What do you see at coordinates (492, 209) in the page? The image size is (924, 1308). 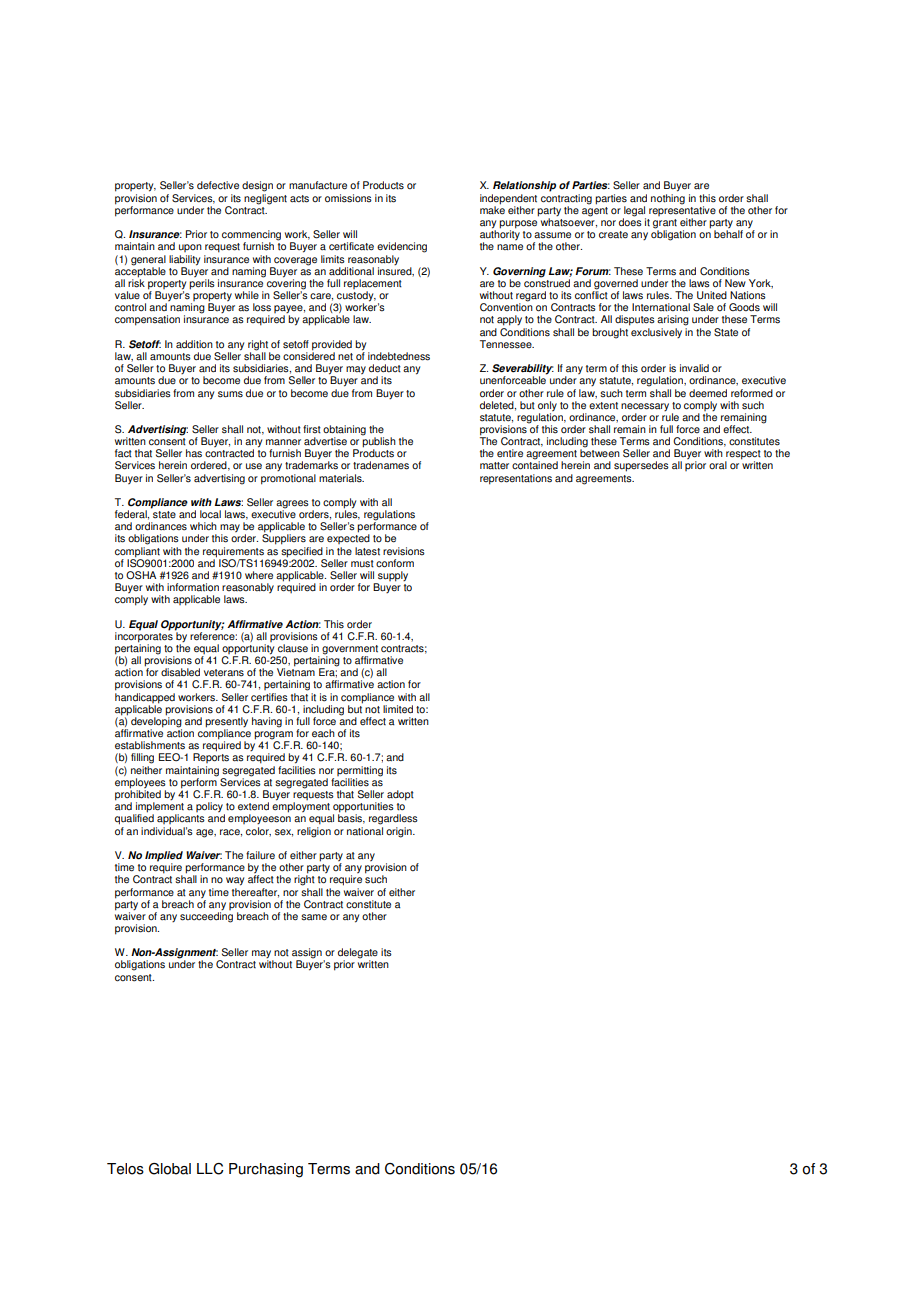 I see `make` at bounding box center [492, 209].
